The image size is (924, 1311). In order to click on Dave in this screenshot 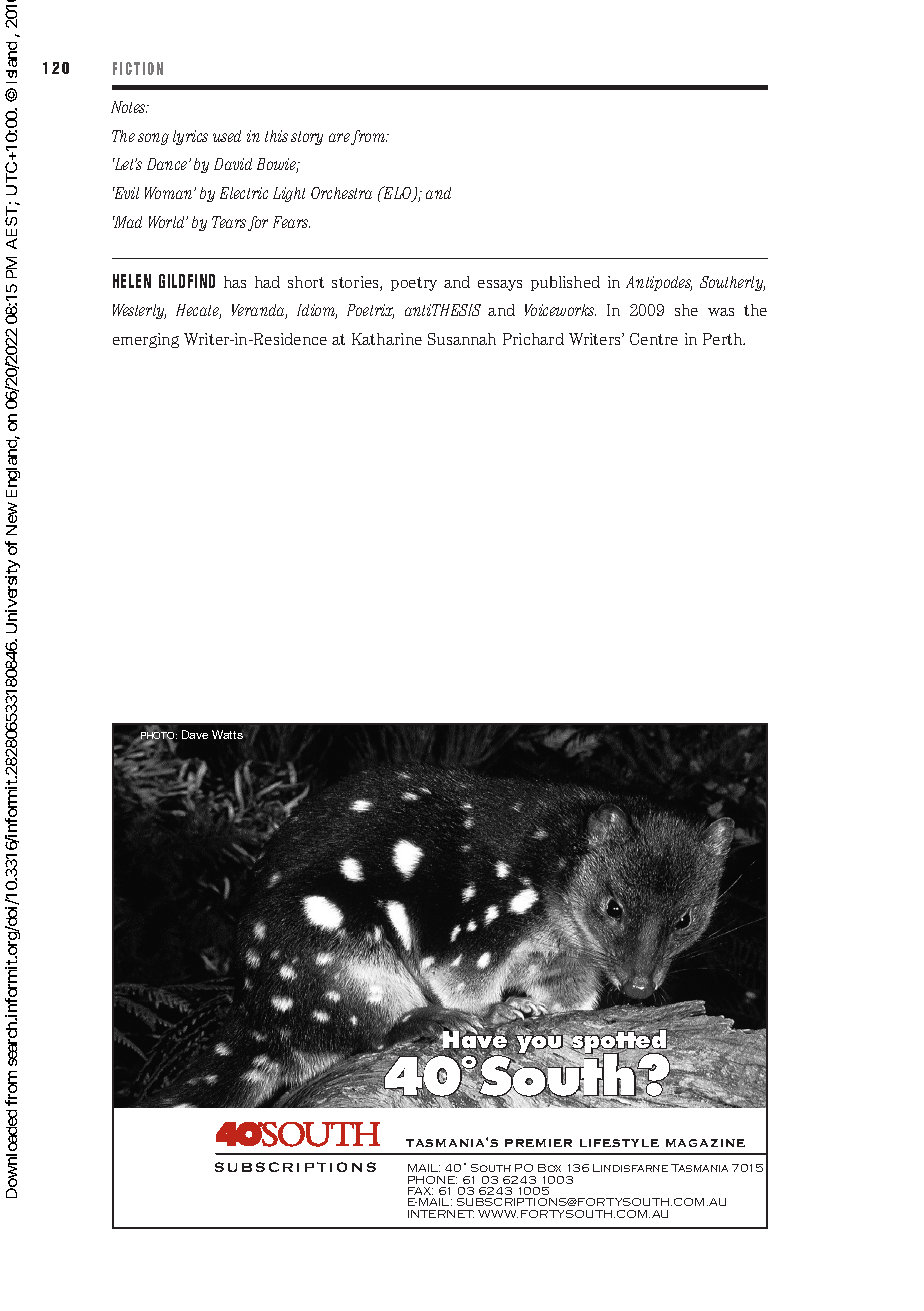, I will do `click(195, 734)`.
